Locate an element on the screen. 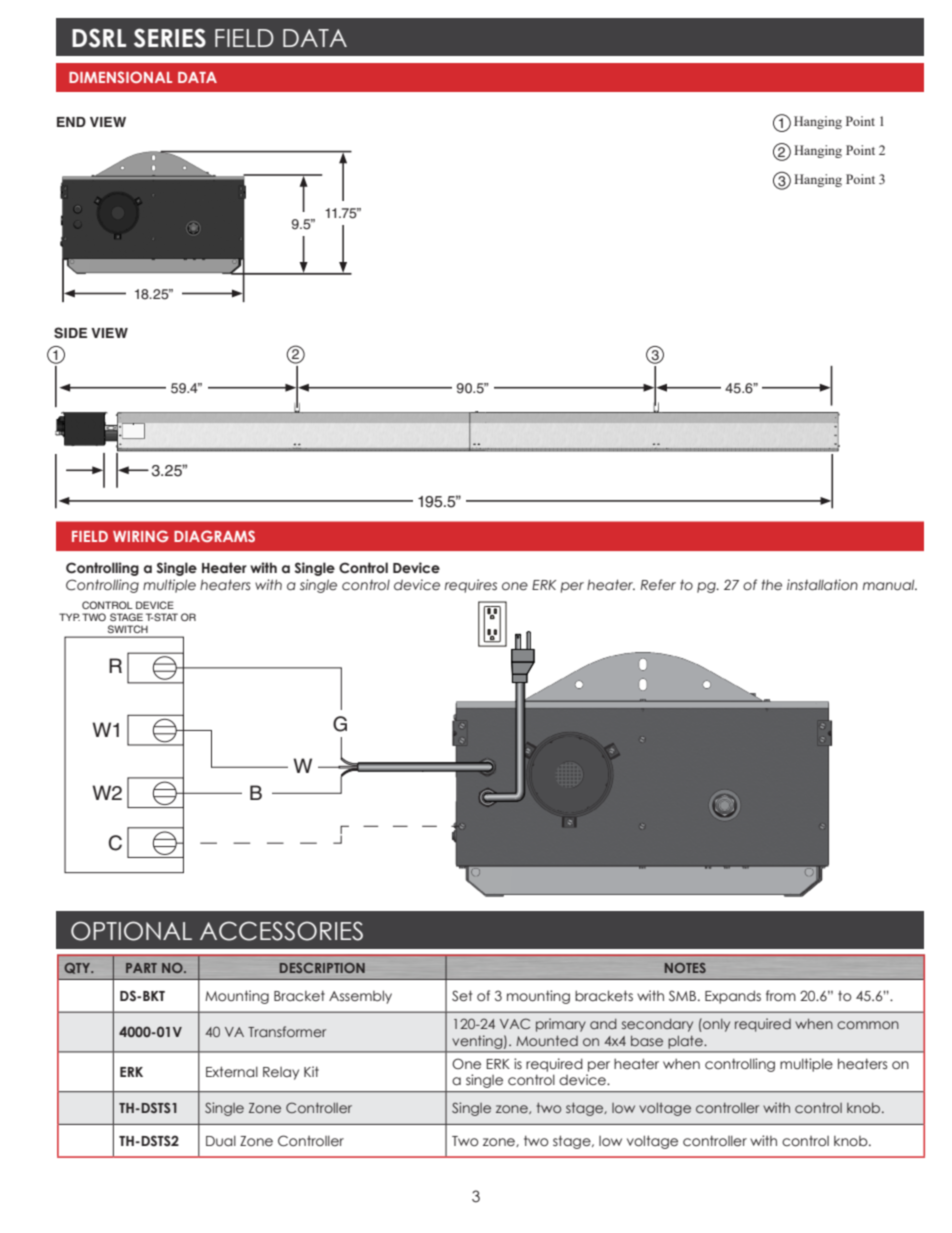 The image size is (952, 1233). Mounted is located at coordinates (547, 1041).
